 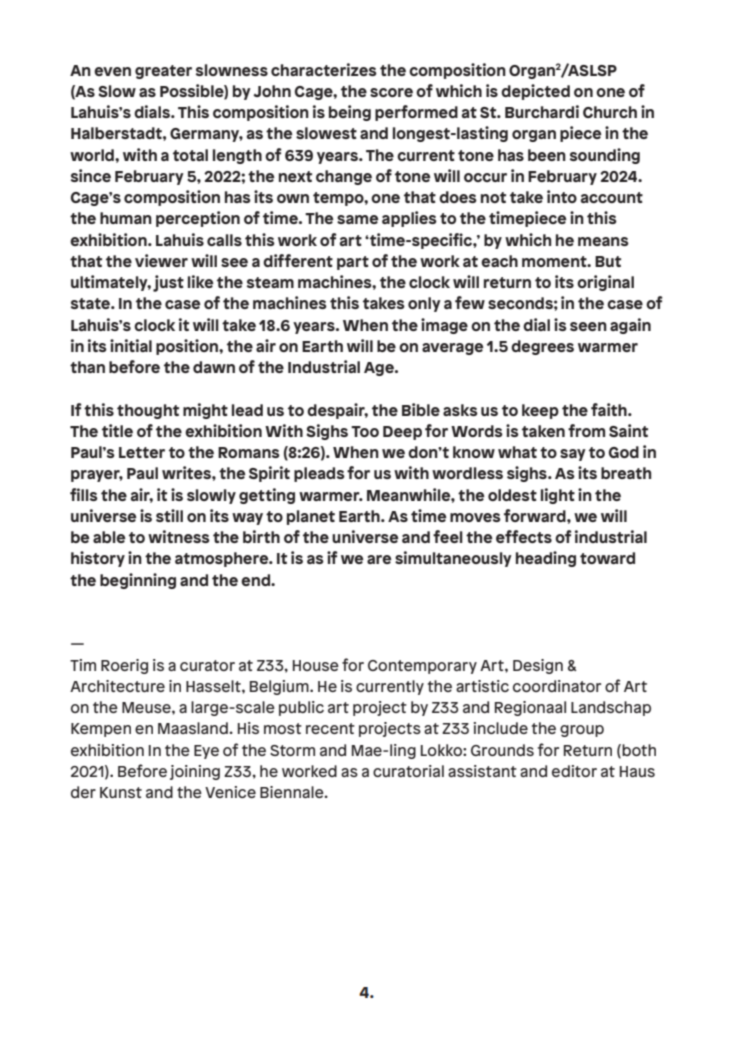 I want to click on score, so click(x=391, y=92).
